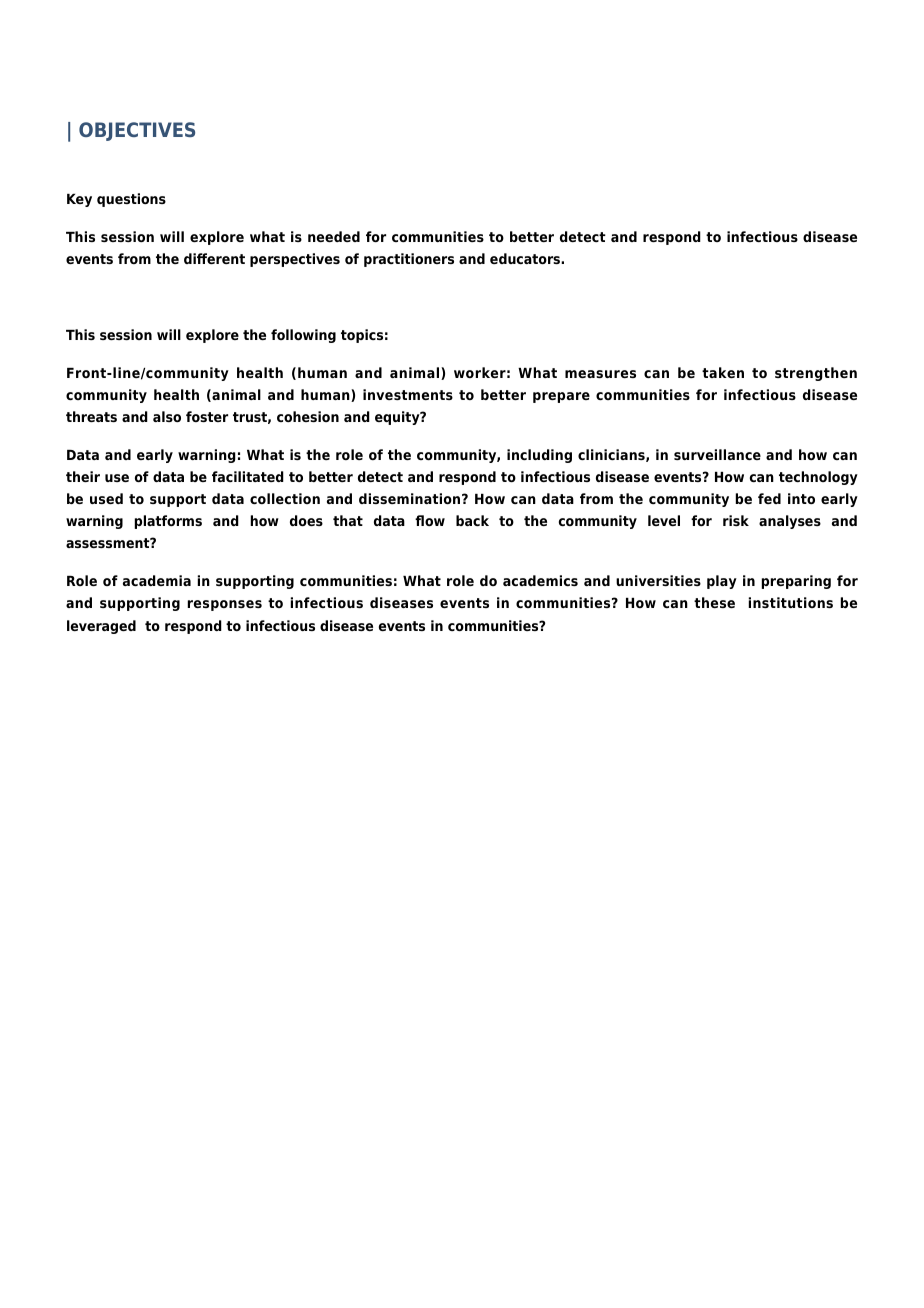 This screenshot has width=924, height=1308. I want to click on responses, so click(225, 605).
